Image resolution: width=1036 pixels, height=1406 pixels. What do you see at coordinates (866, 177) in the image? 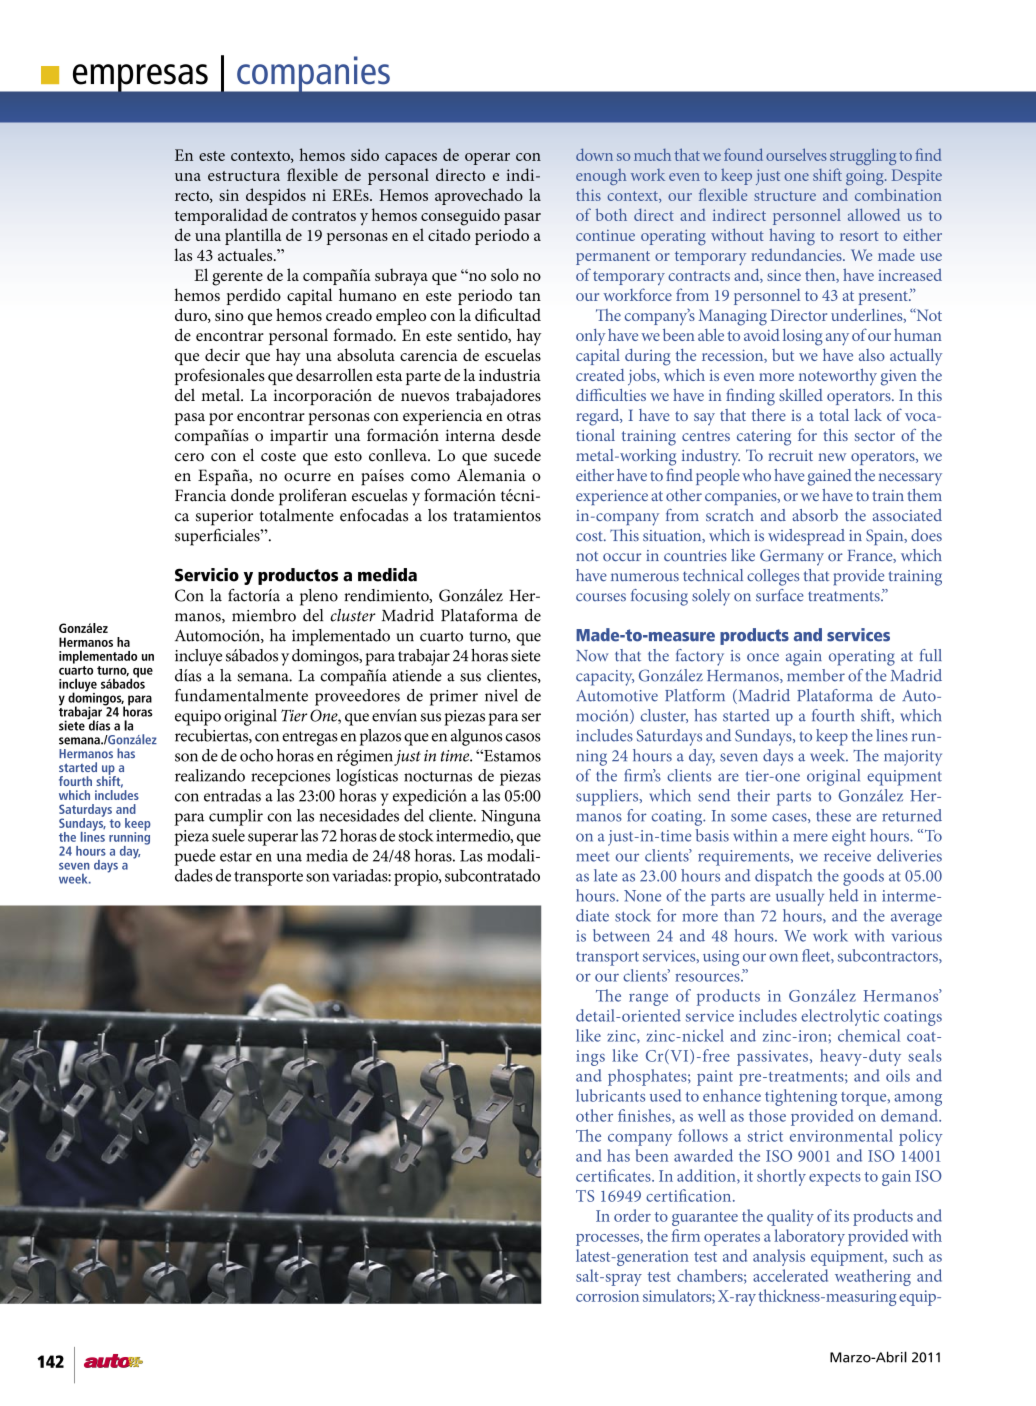
I see `going` at bounding box center [866, 177].
